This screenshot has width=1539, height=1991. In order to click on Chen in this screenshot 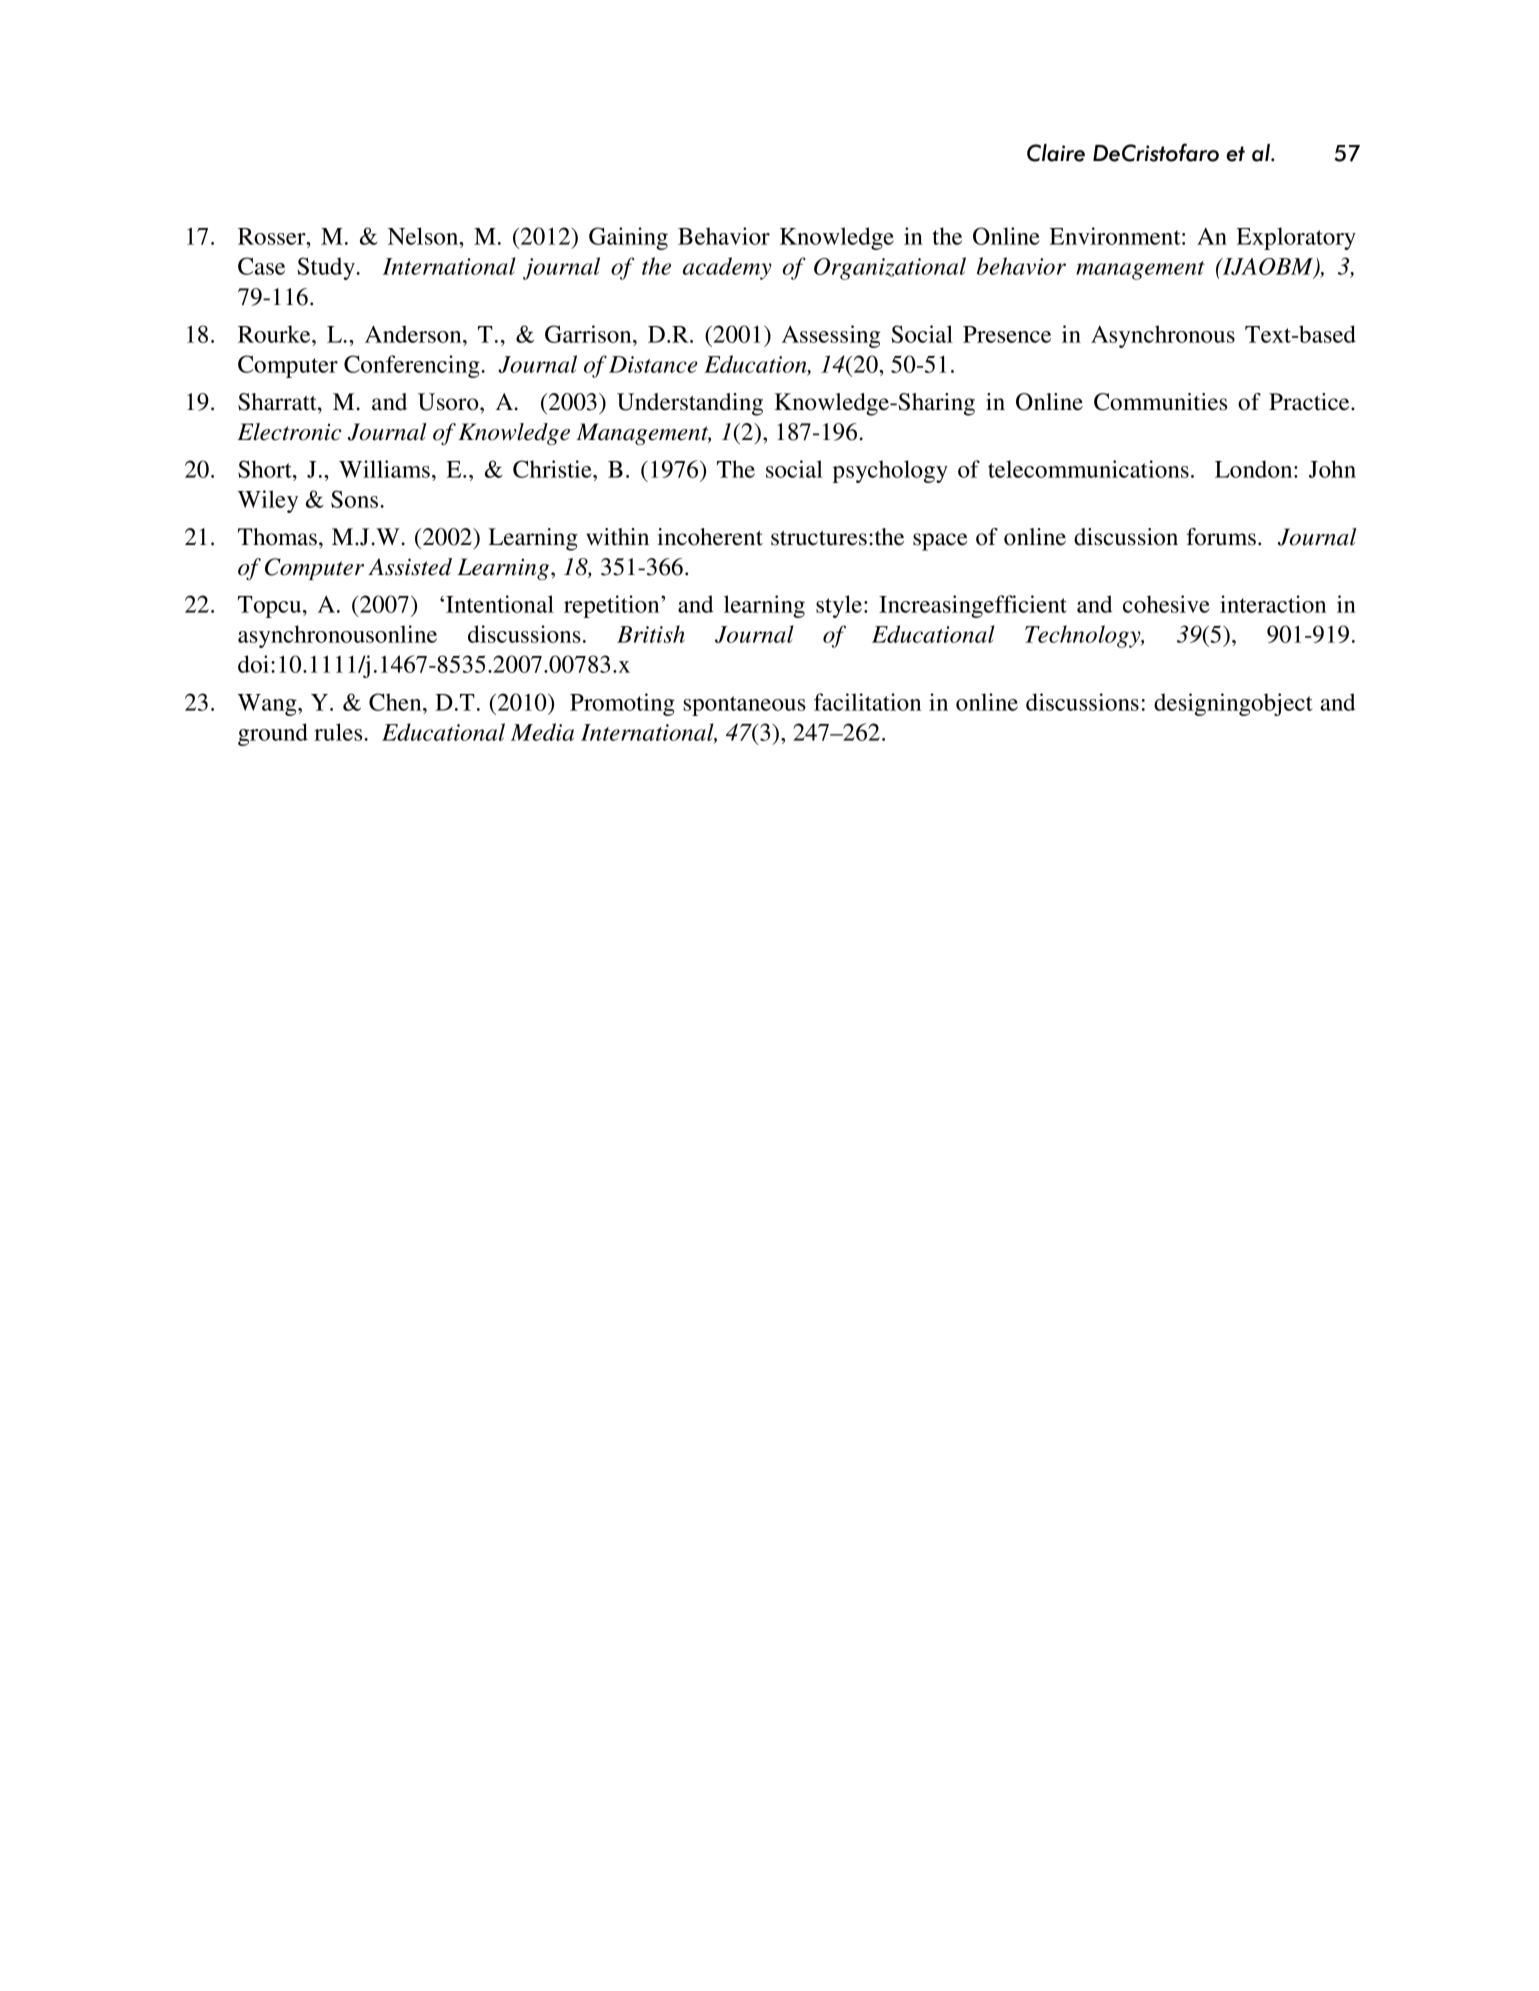, I will do `click(396, 702)`.
